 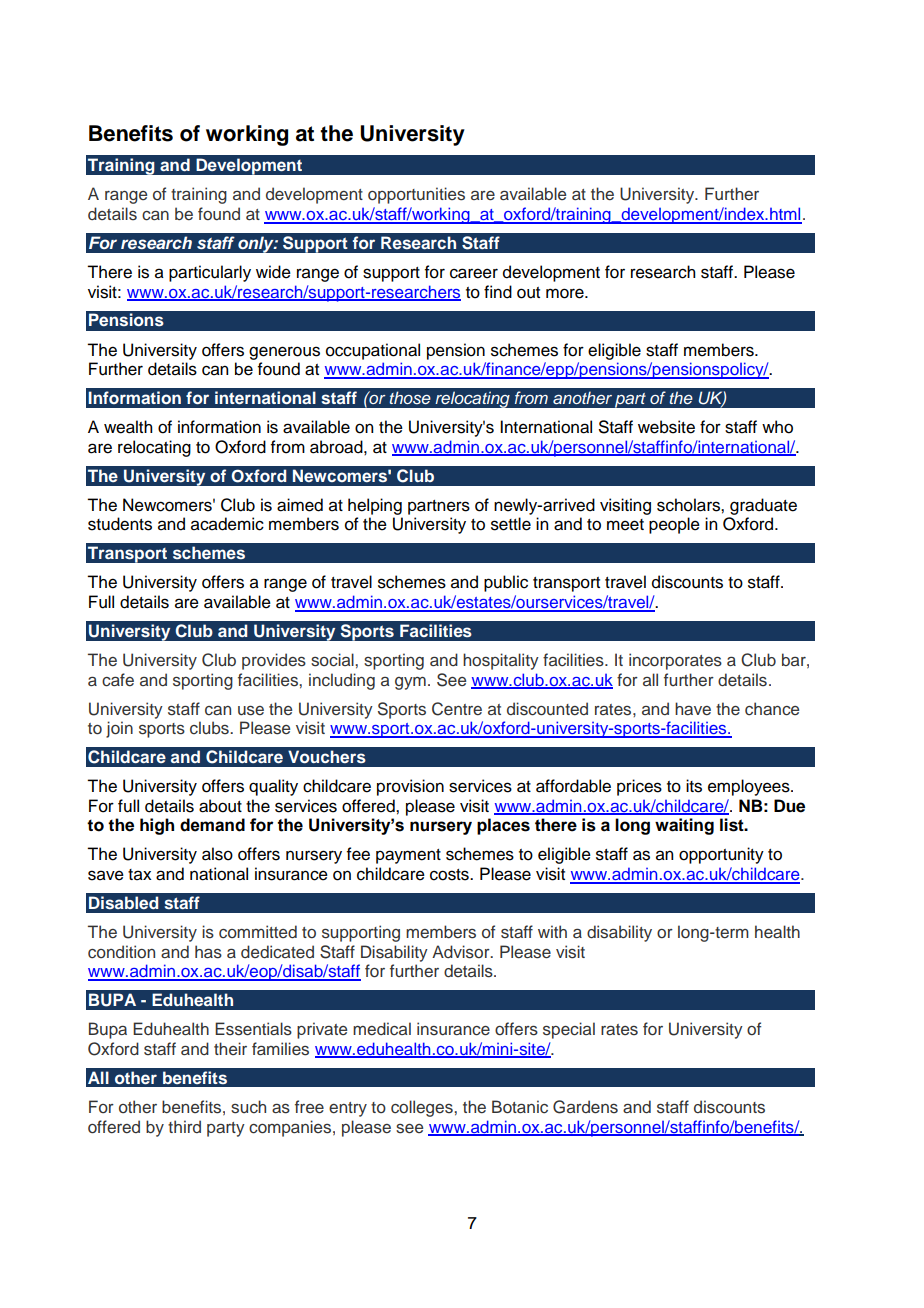 What do you see at coordinates (184, 1126) in the page?
I see `third` at bounding box center [184, 1126].
